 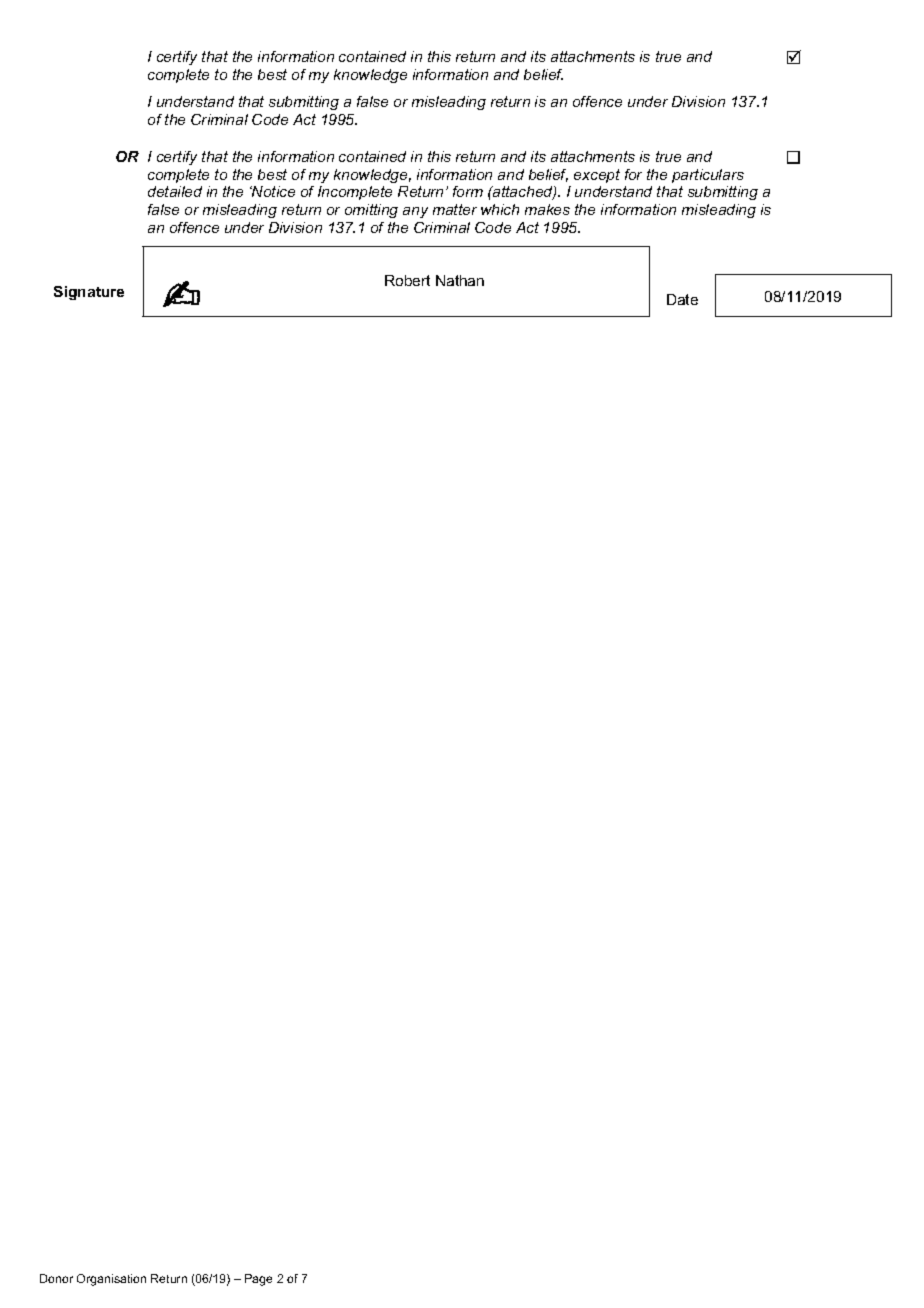 What do you see at coordinates (708, 176) in the document?
I see `particulars` at bounding box center [708, 176].
